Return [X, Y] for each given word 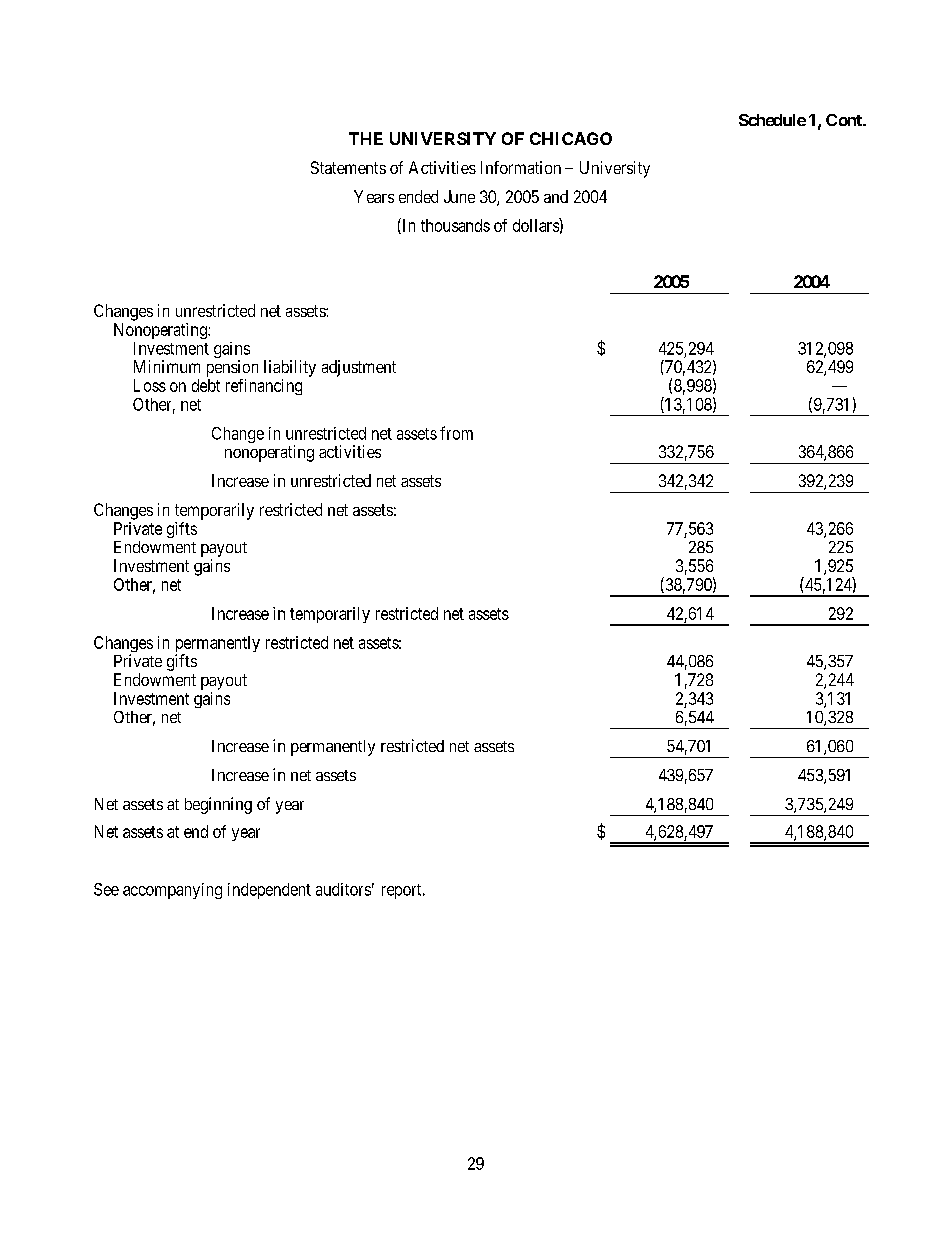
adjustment [359, 368]
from [456, 433]
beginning [218, 805]
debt [206, 385]
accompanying [172, 891]
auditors [343, 889]
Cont [845, 120]
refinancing [264, 387]
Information [521, 167]
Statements [348, 167]
